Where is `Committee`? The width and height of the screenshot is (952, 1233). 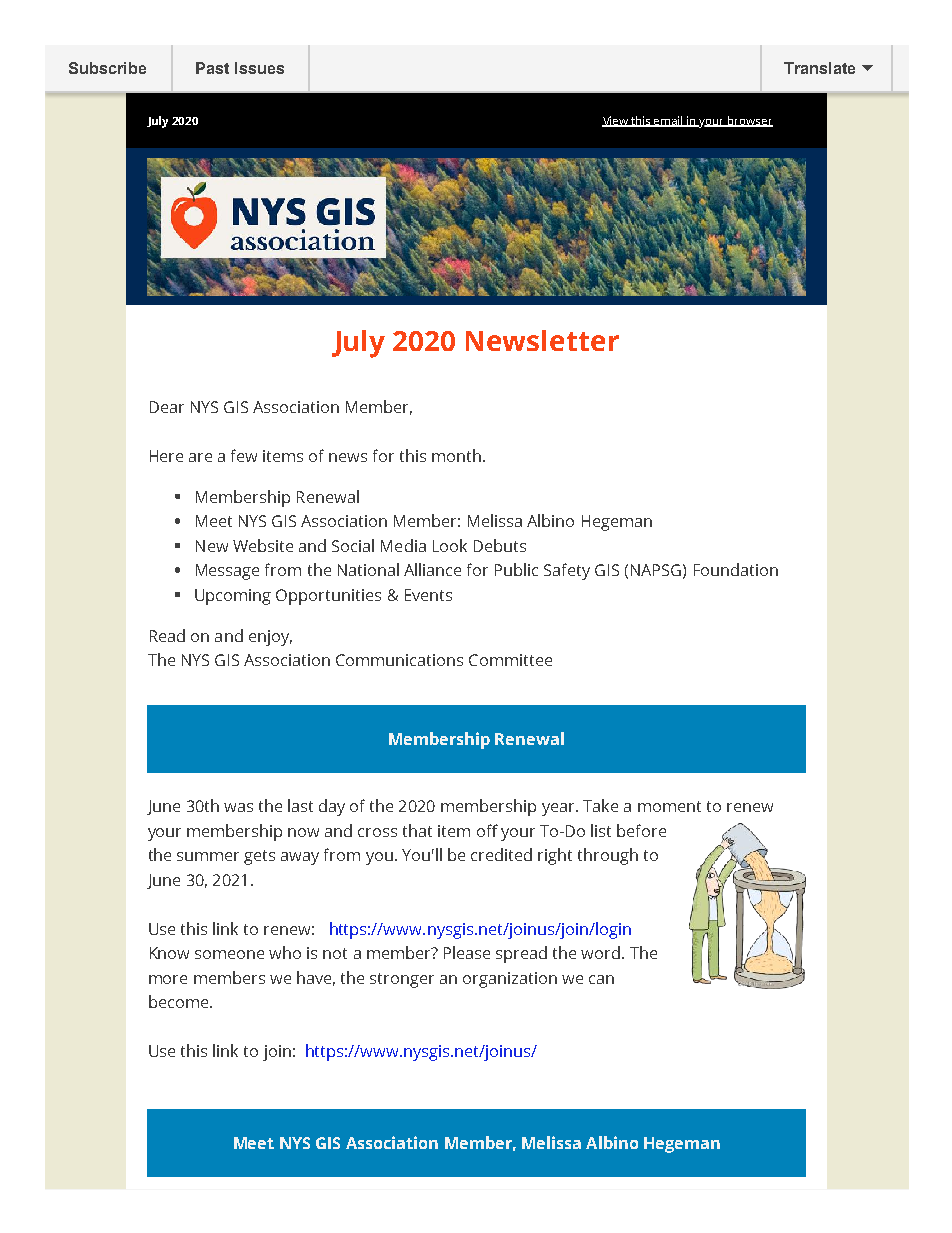 Committee is located at coordinates (510, 660).
